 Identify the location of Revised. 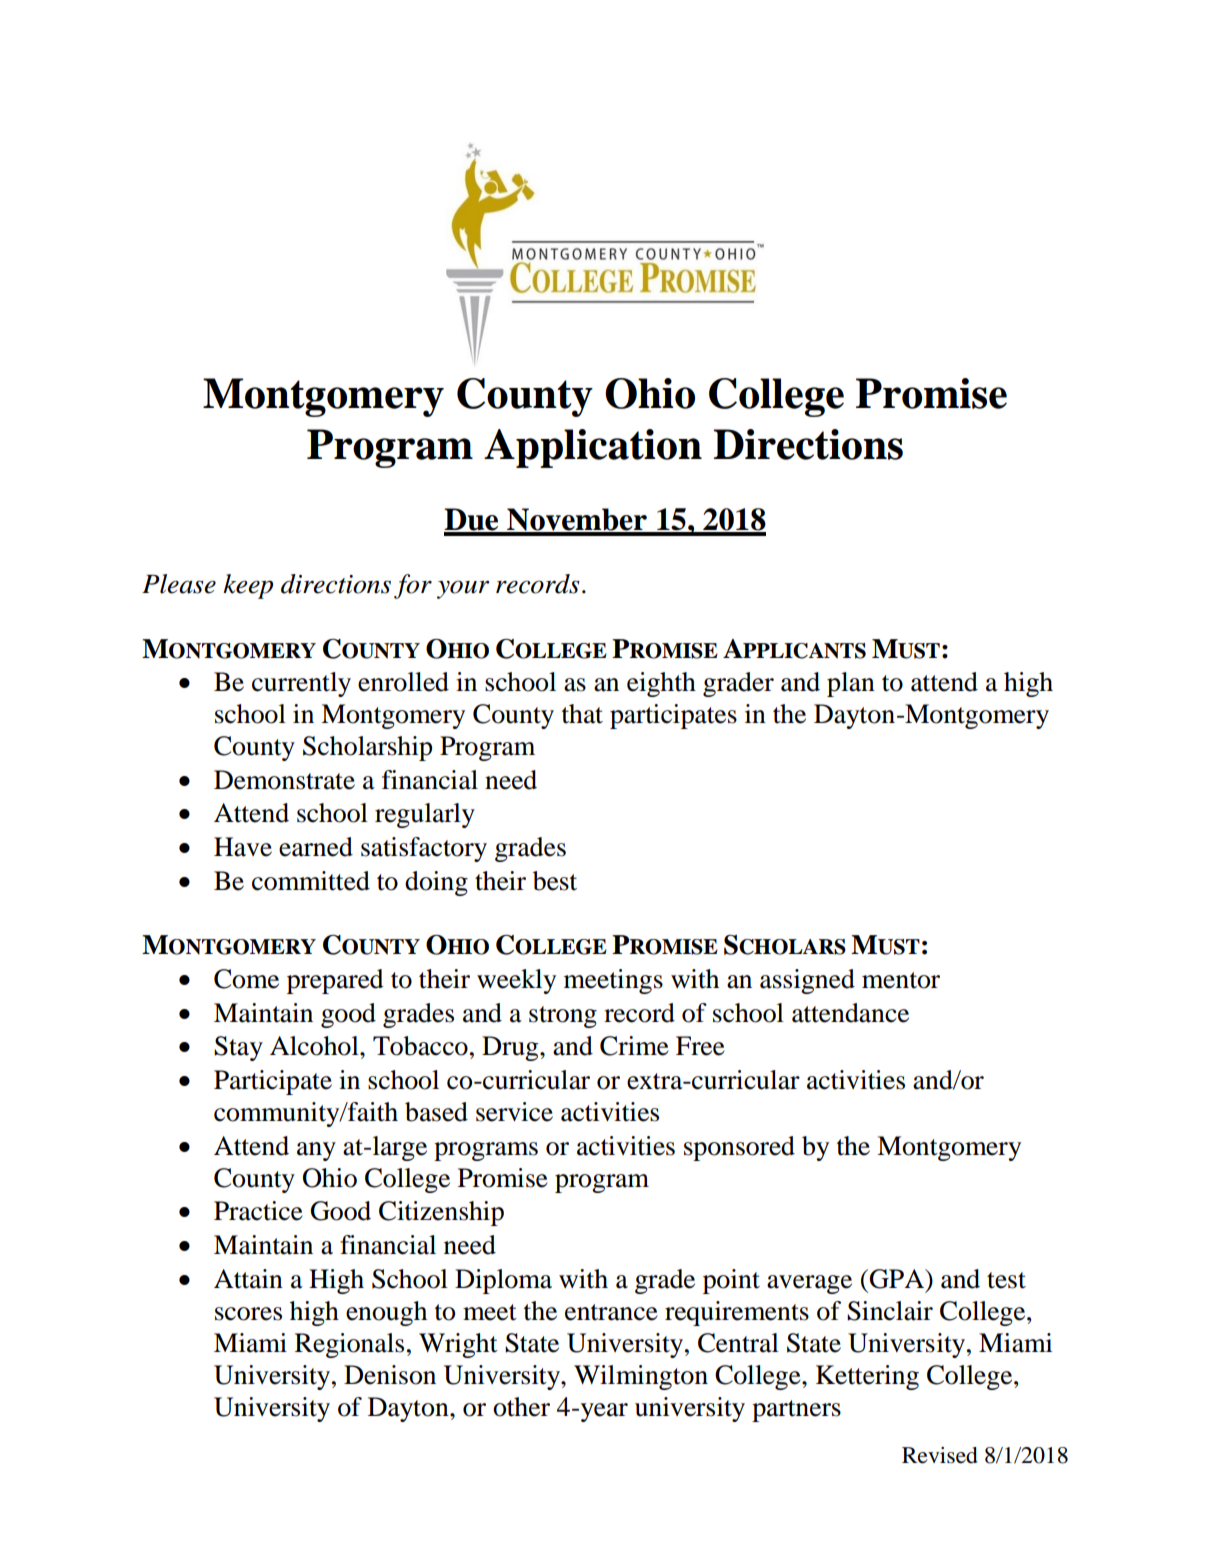
(940, 1455).
